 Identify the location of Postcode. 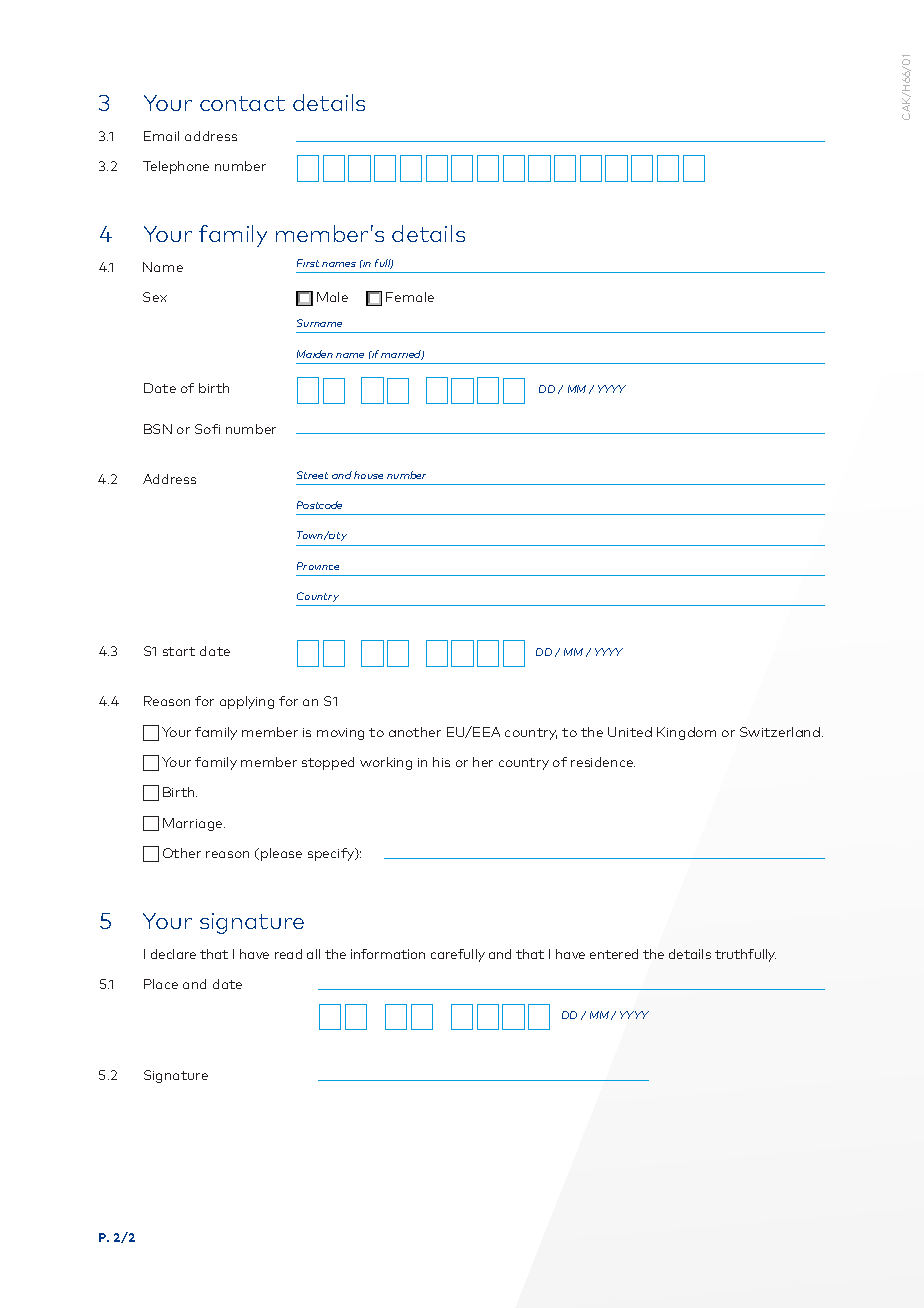
(319, 505).
